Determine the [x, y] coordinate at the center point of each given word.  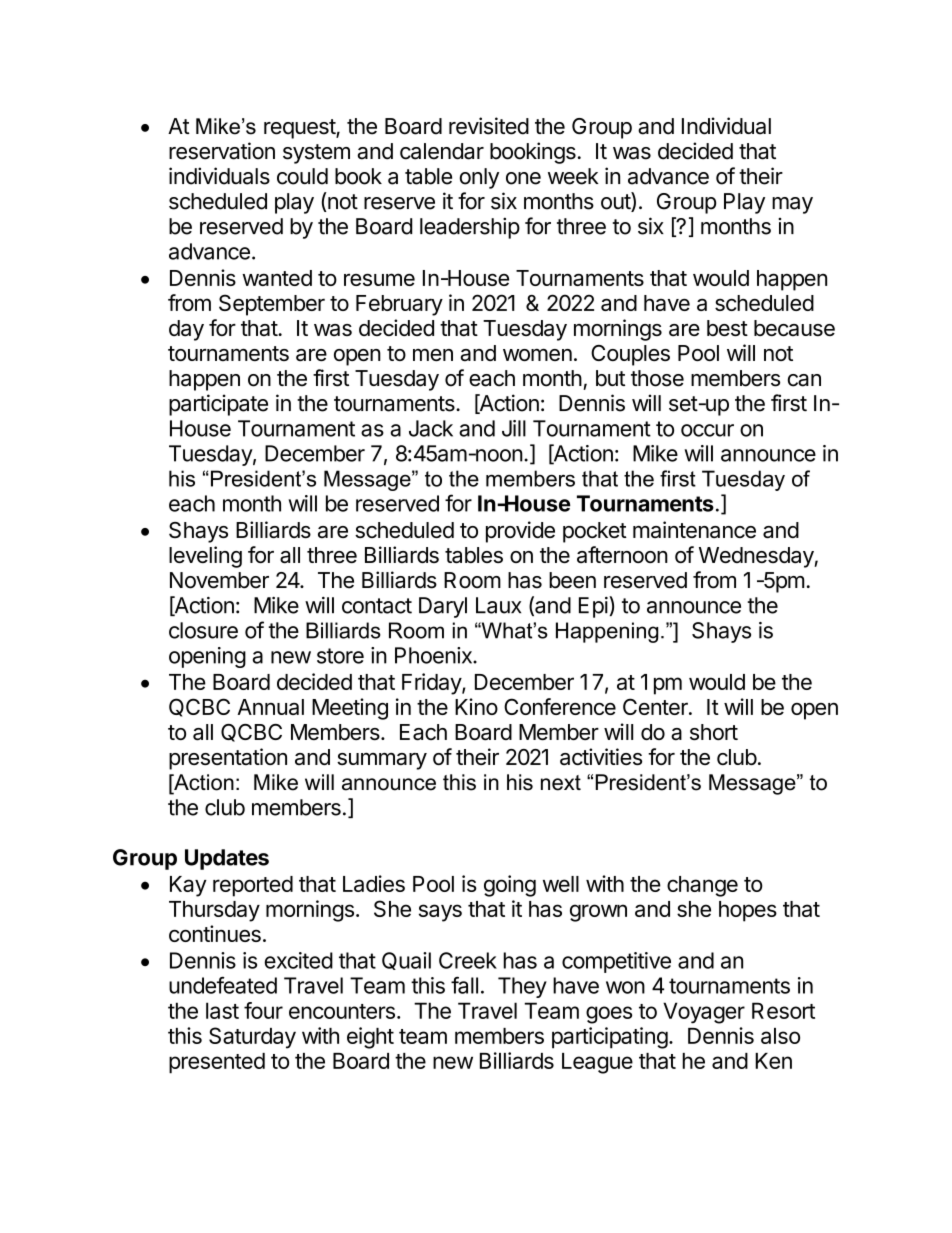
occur [707, 430]
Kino [476, 706]
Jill [514, 428]
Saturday [252, 1038]
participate [218, 405]
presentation [228, 759]
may [792, 205]
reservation [222, 151]
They [522, 987]
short [714, 732]
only [479, 178]
